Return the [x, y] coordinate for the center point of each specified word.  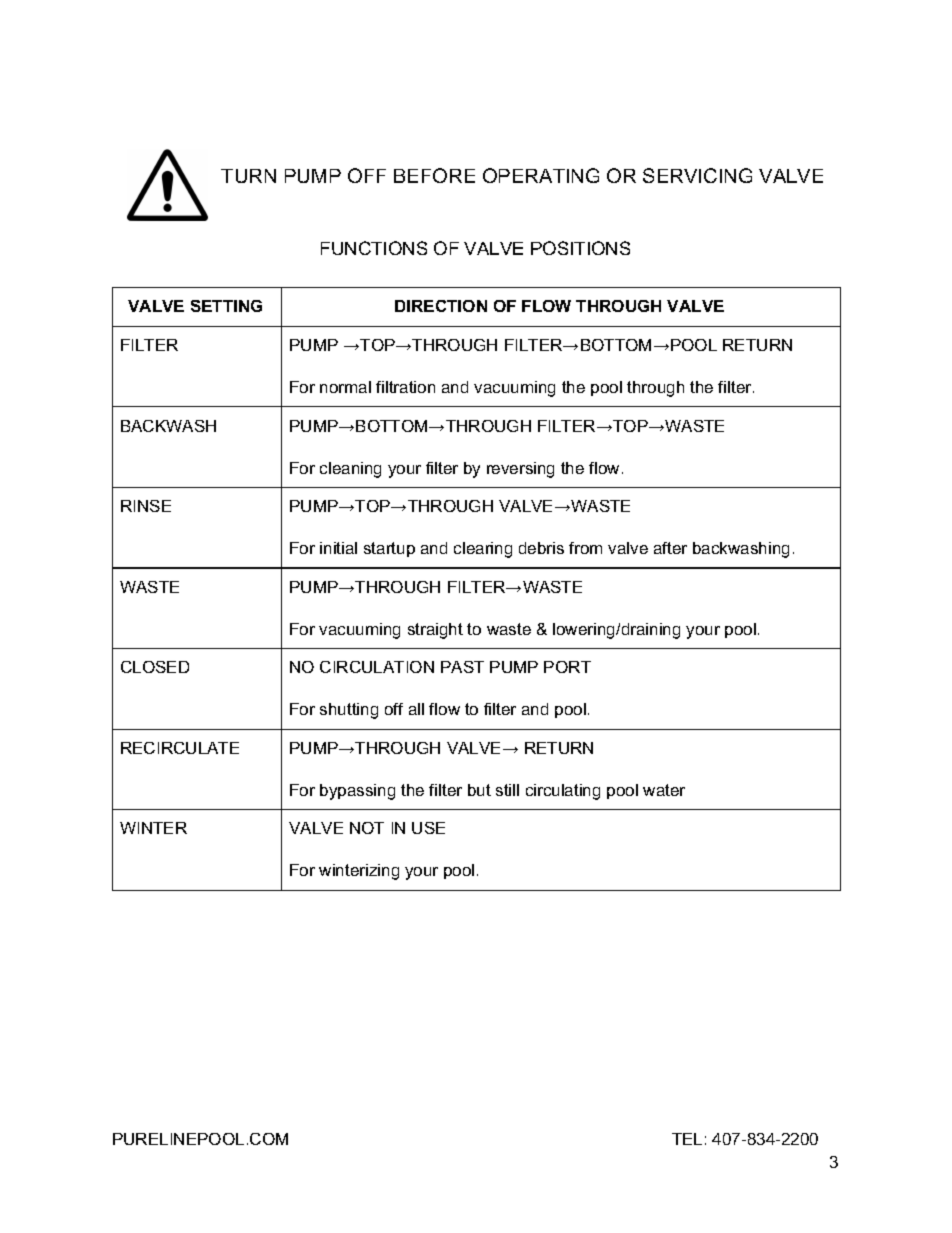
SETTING [226, 306]
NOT [367, 828]
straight [435, 631]
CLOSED [155, 667]
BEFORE [434, 175]
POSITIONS [580, 248]
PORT [567, 667]
